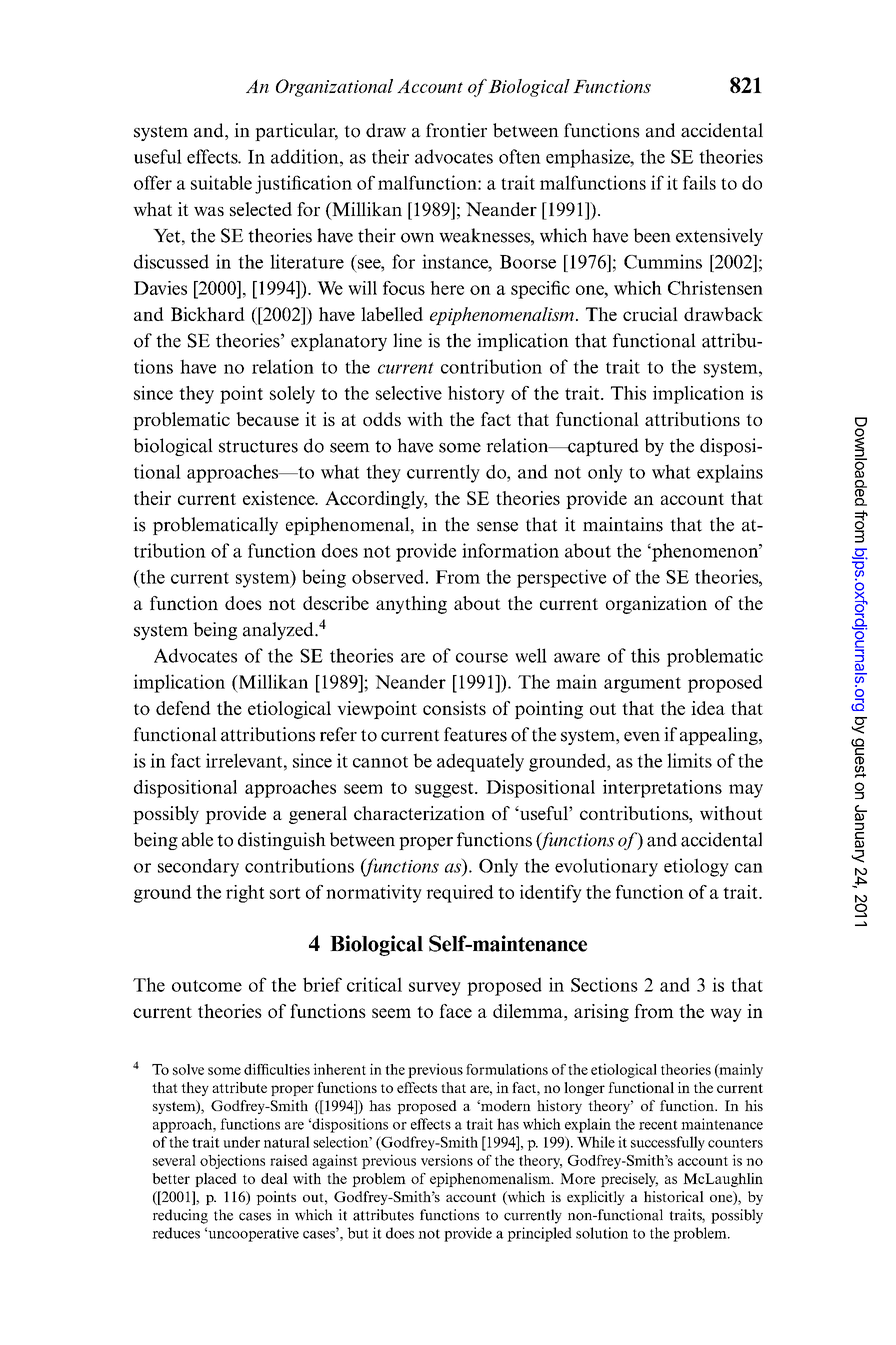 This screenshot has height=1345, width=896. What do you see at coordinates (447, 1160) in the screenshot?
I see `versions` at bounding box center [447, 1160].
